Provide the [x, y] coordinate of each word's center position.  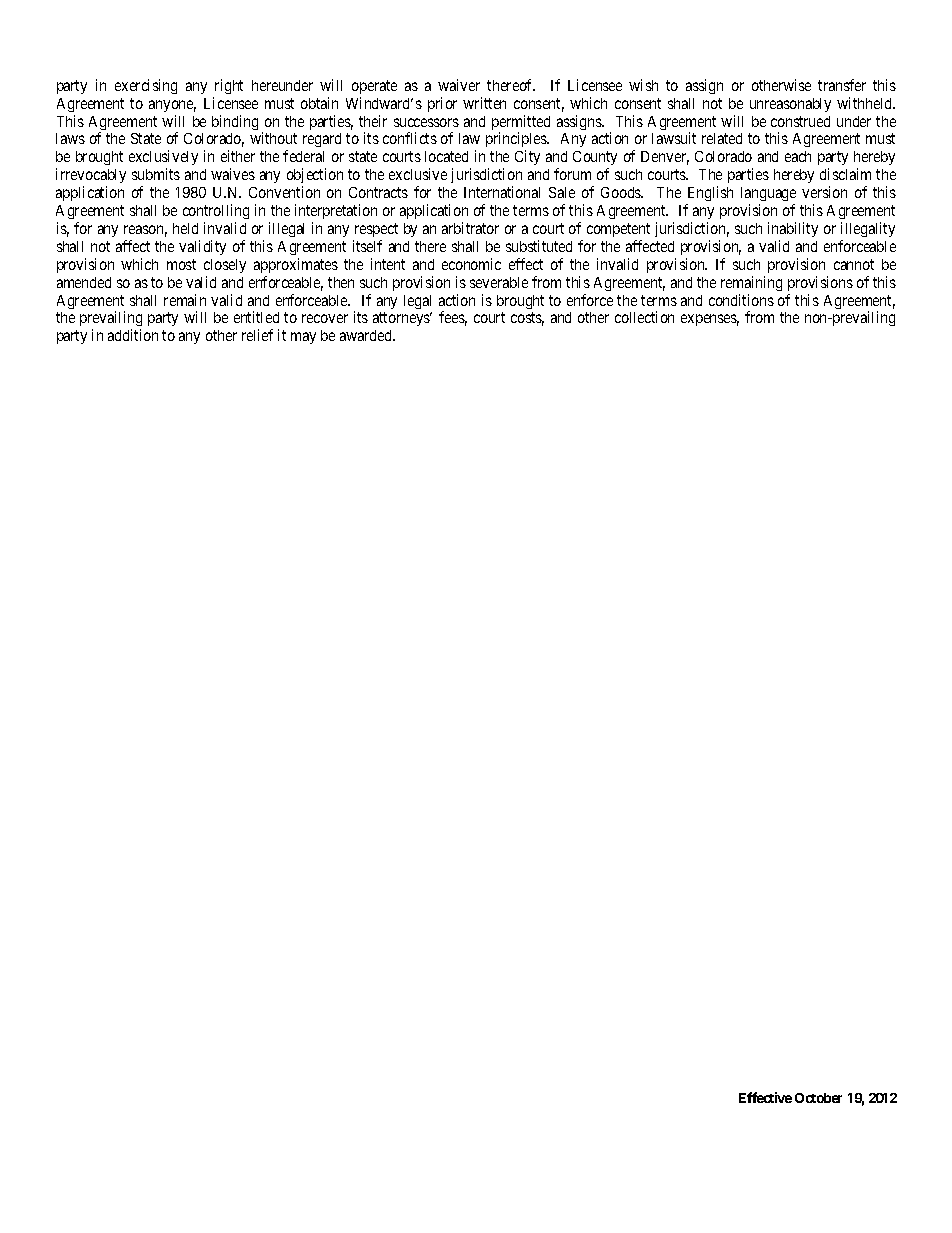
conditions [741, 300]
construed [800, 121]
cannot [854, 264]
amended [84, 282]
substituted [539, 246]
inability [793, 229]
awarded [367, 335]
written [484, 103]
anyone [172, 106]
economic [471, 264]
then [341, 282]
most [181, 264]
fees [453, 318]
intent [388, 264]
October [818, 1098]
